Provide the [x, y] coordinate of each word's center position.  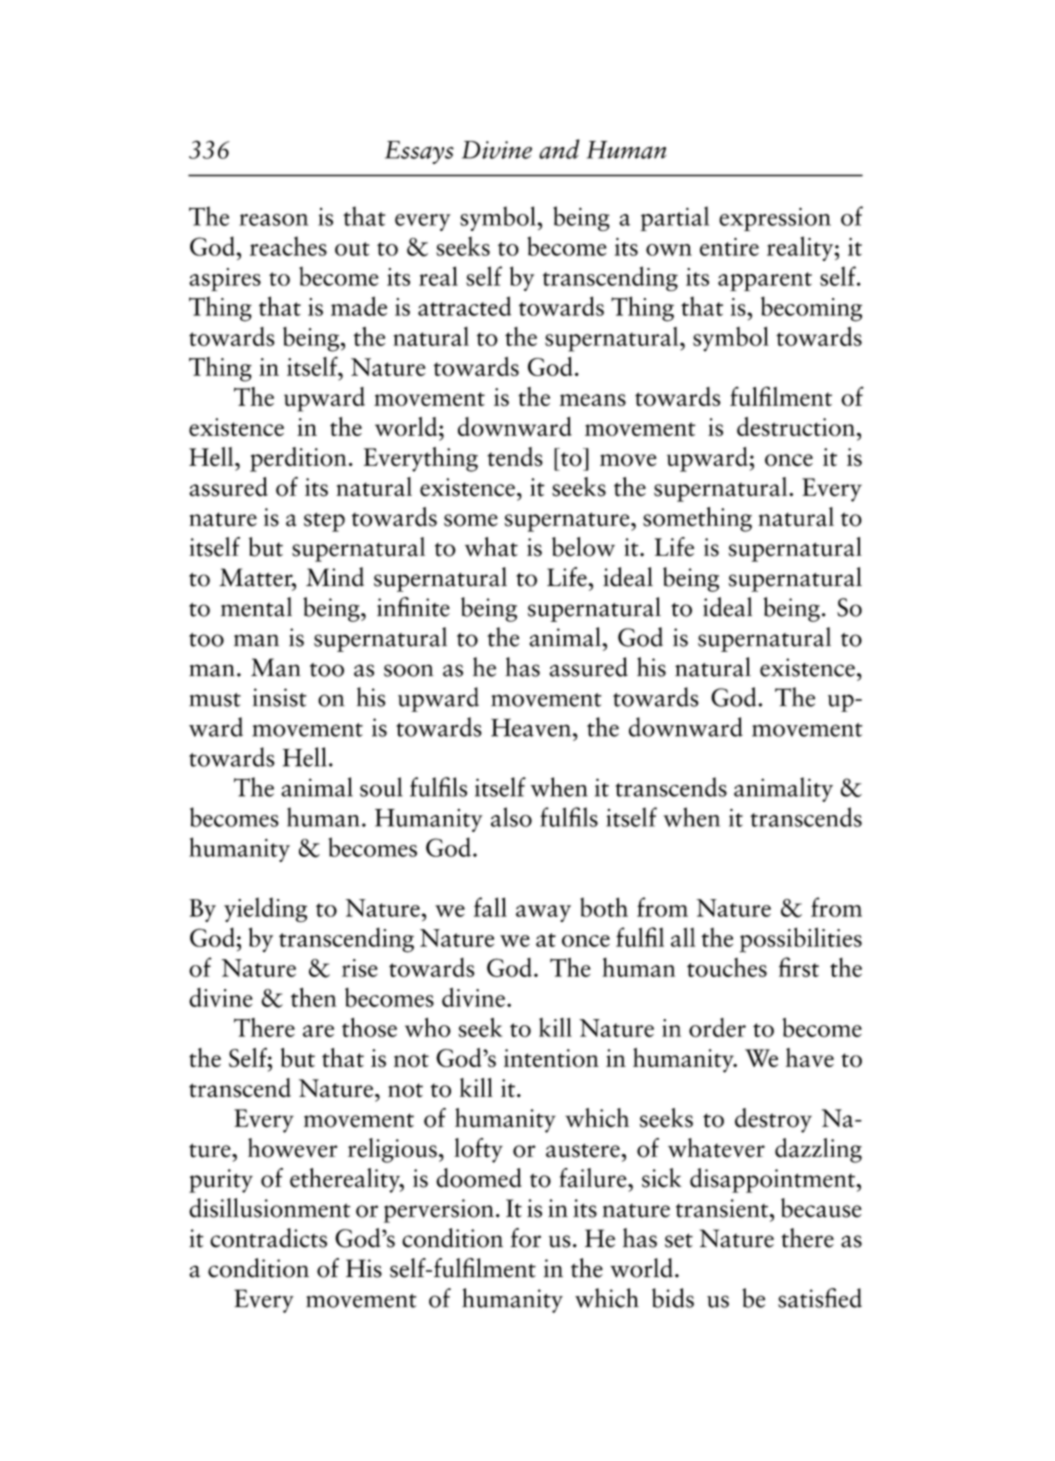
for [526, 1238]
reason [273, 220]
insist [280, 697]
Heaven [531, 727]
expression [775, 219]
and [559, 149]
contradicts [268, 1238]
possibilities [801, 940]
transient [723, 1208]
